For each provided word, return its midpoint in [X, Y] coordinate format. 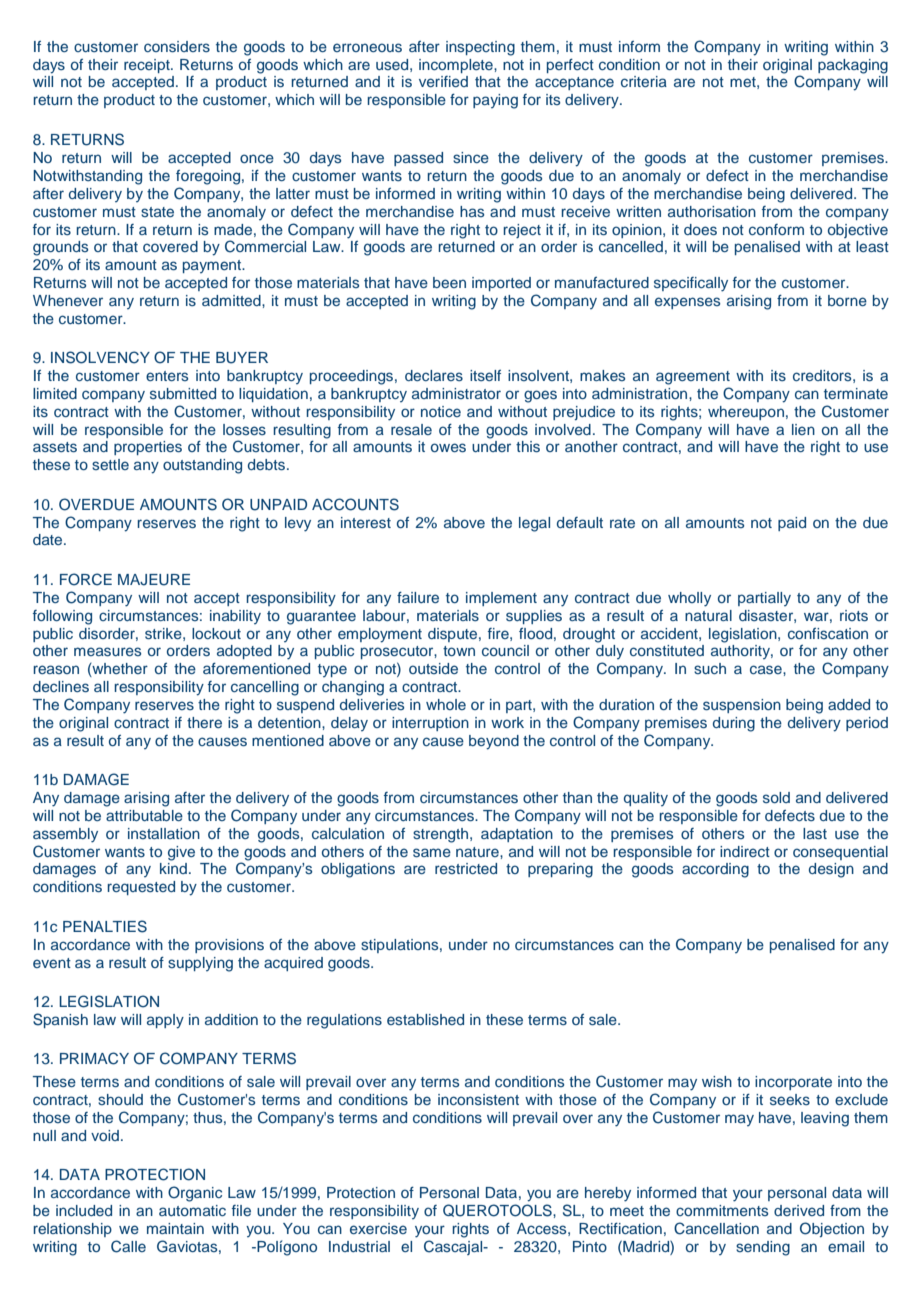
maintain [175, 1228]
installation [164, 833]
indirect [745, 851]
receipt [148, 66]
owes [448, 447]
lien [803, 429]
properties [148, 448]
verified [443, 81]
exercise [378, 1228]
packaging [853, 66]
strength [442, 835]
